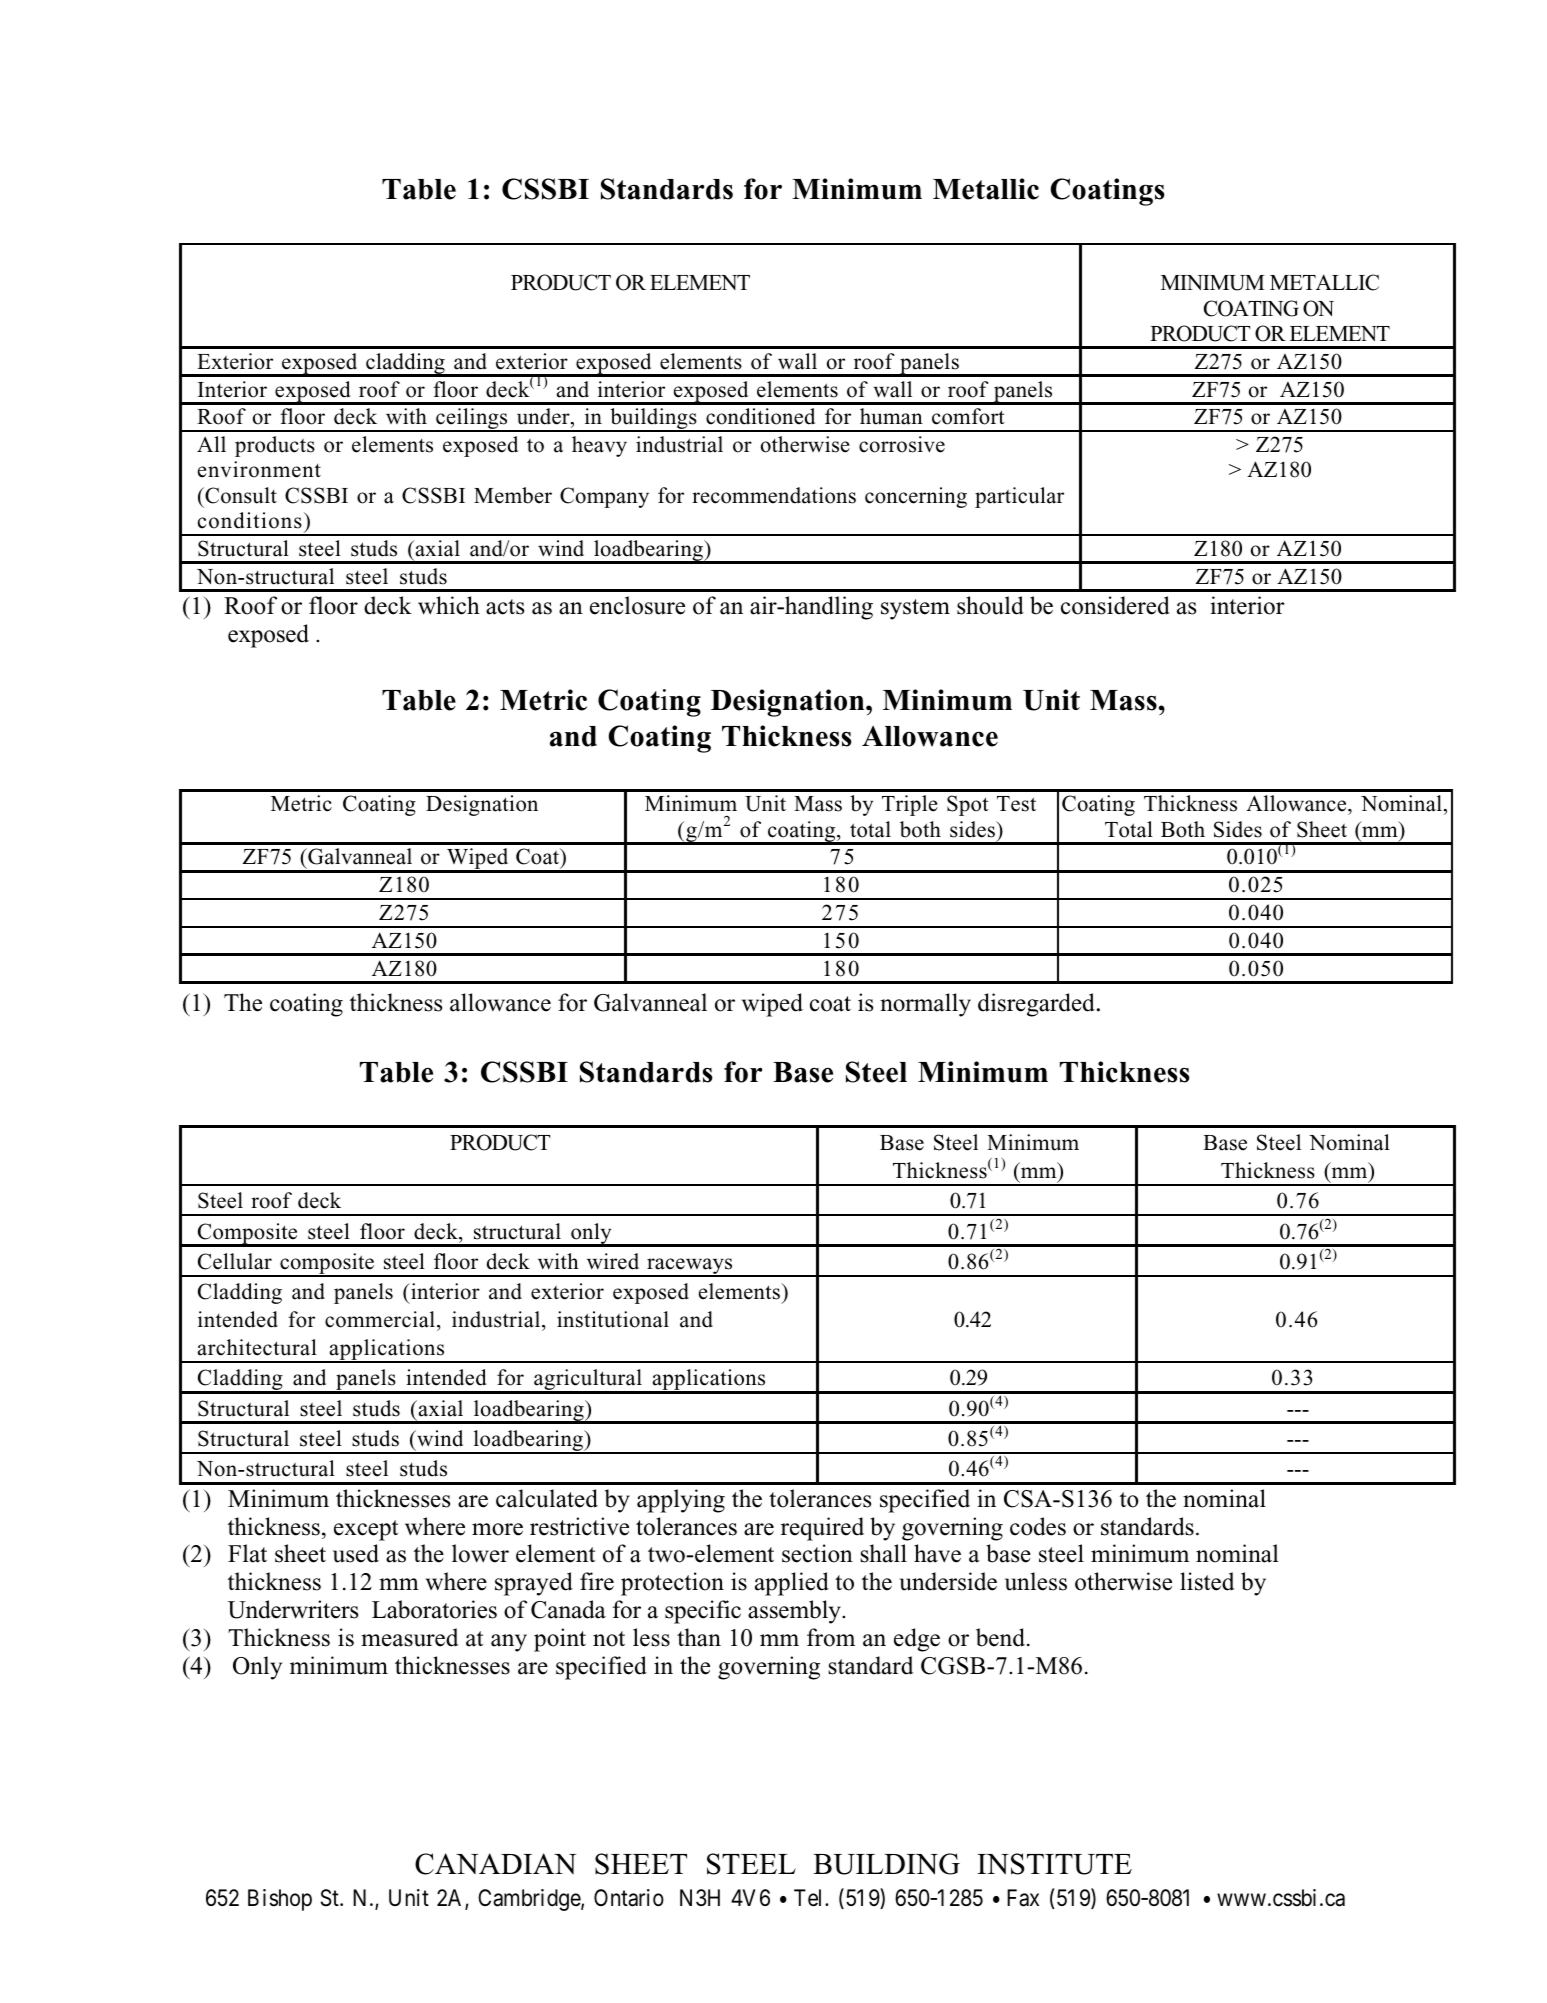 This screenshot has width=1547, height=2003. What do you see at coordinates (1016, 804) in the screenshot?
I see `Test` at bounding box center [1016, 804].
